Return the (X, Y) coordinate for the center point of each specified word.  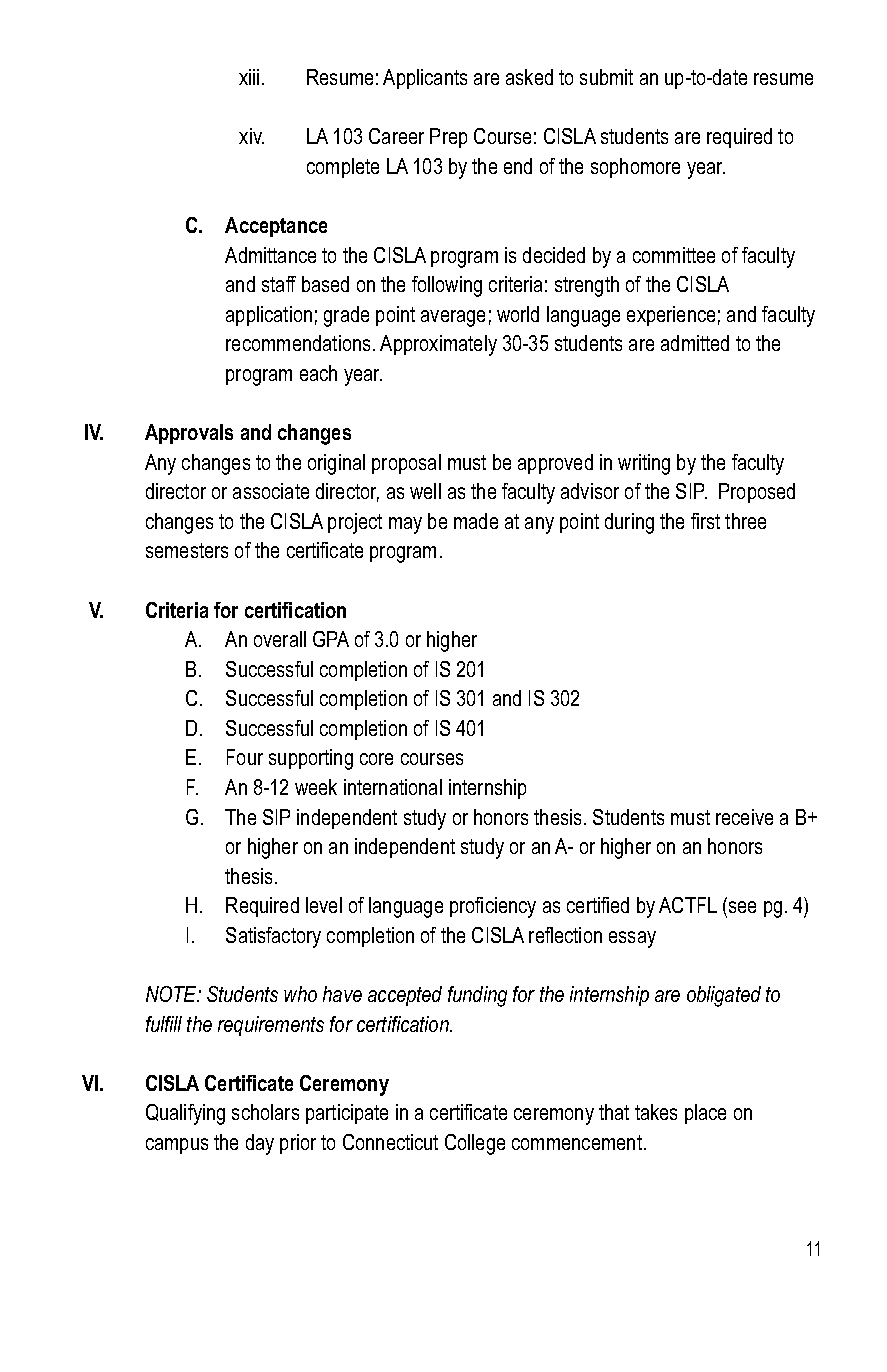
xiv (251, 136)
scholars (265, 1112)
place (705, 1114)
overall (280, 639)
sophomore (635, 168)
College (475, 1144)
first (705, 521)
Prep (448, 138)
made (476, 521)
